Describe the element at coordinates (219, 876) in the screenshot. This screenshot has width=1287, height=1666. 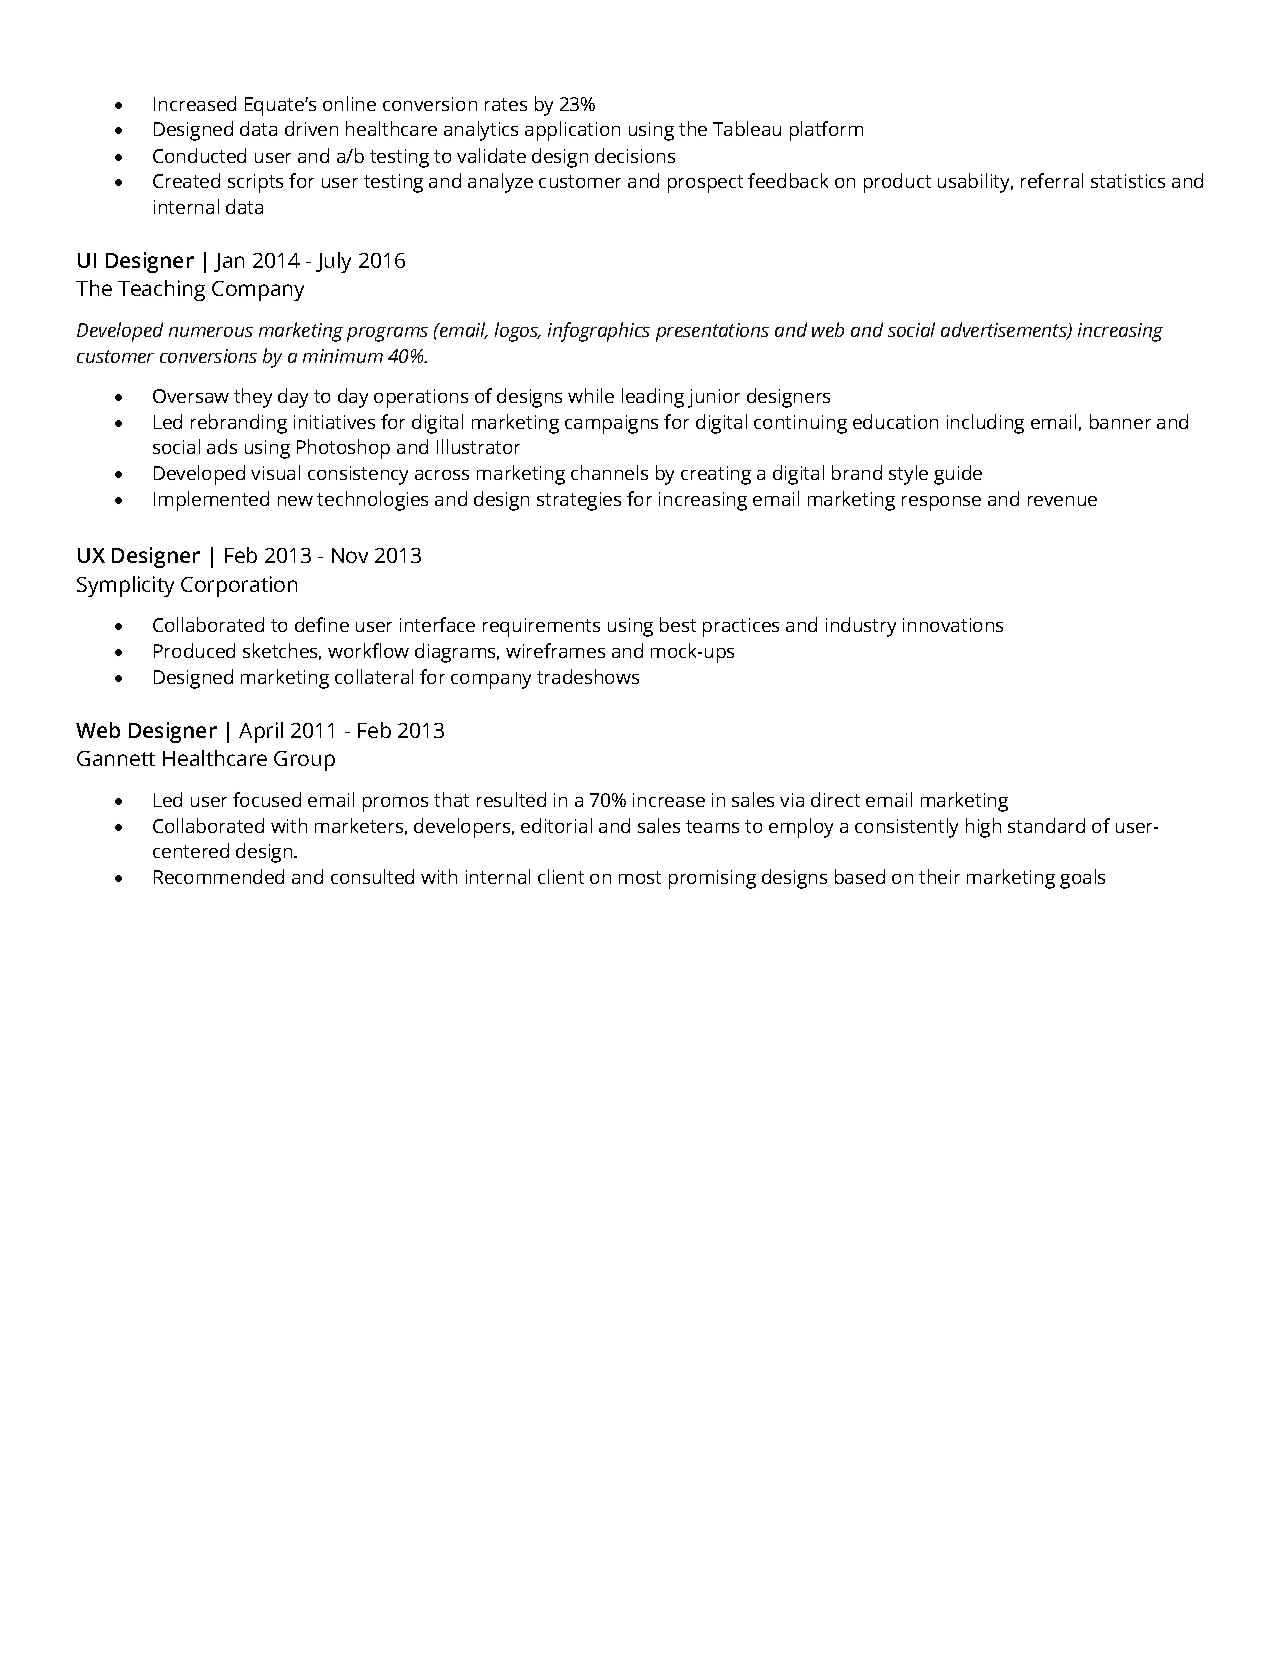
I see `Recommended` at that location.
